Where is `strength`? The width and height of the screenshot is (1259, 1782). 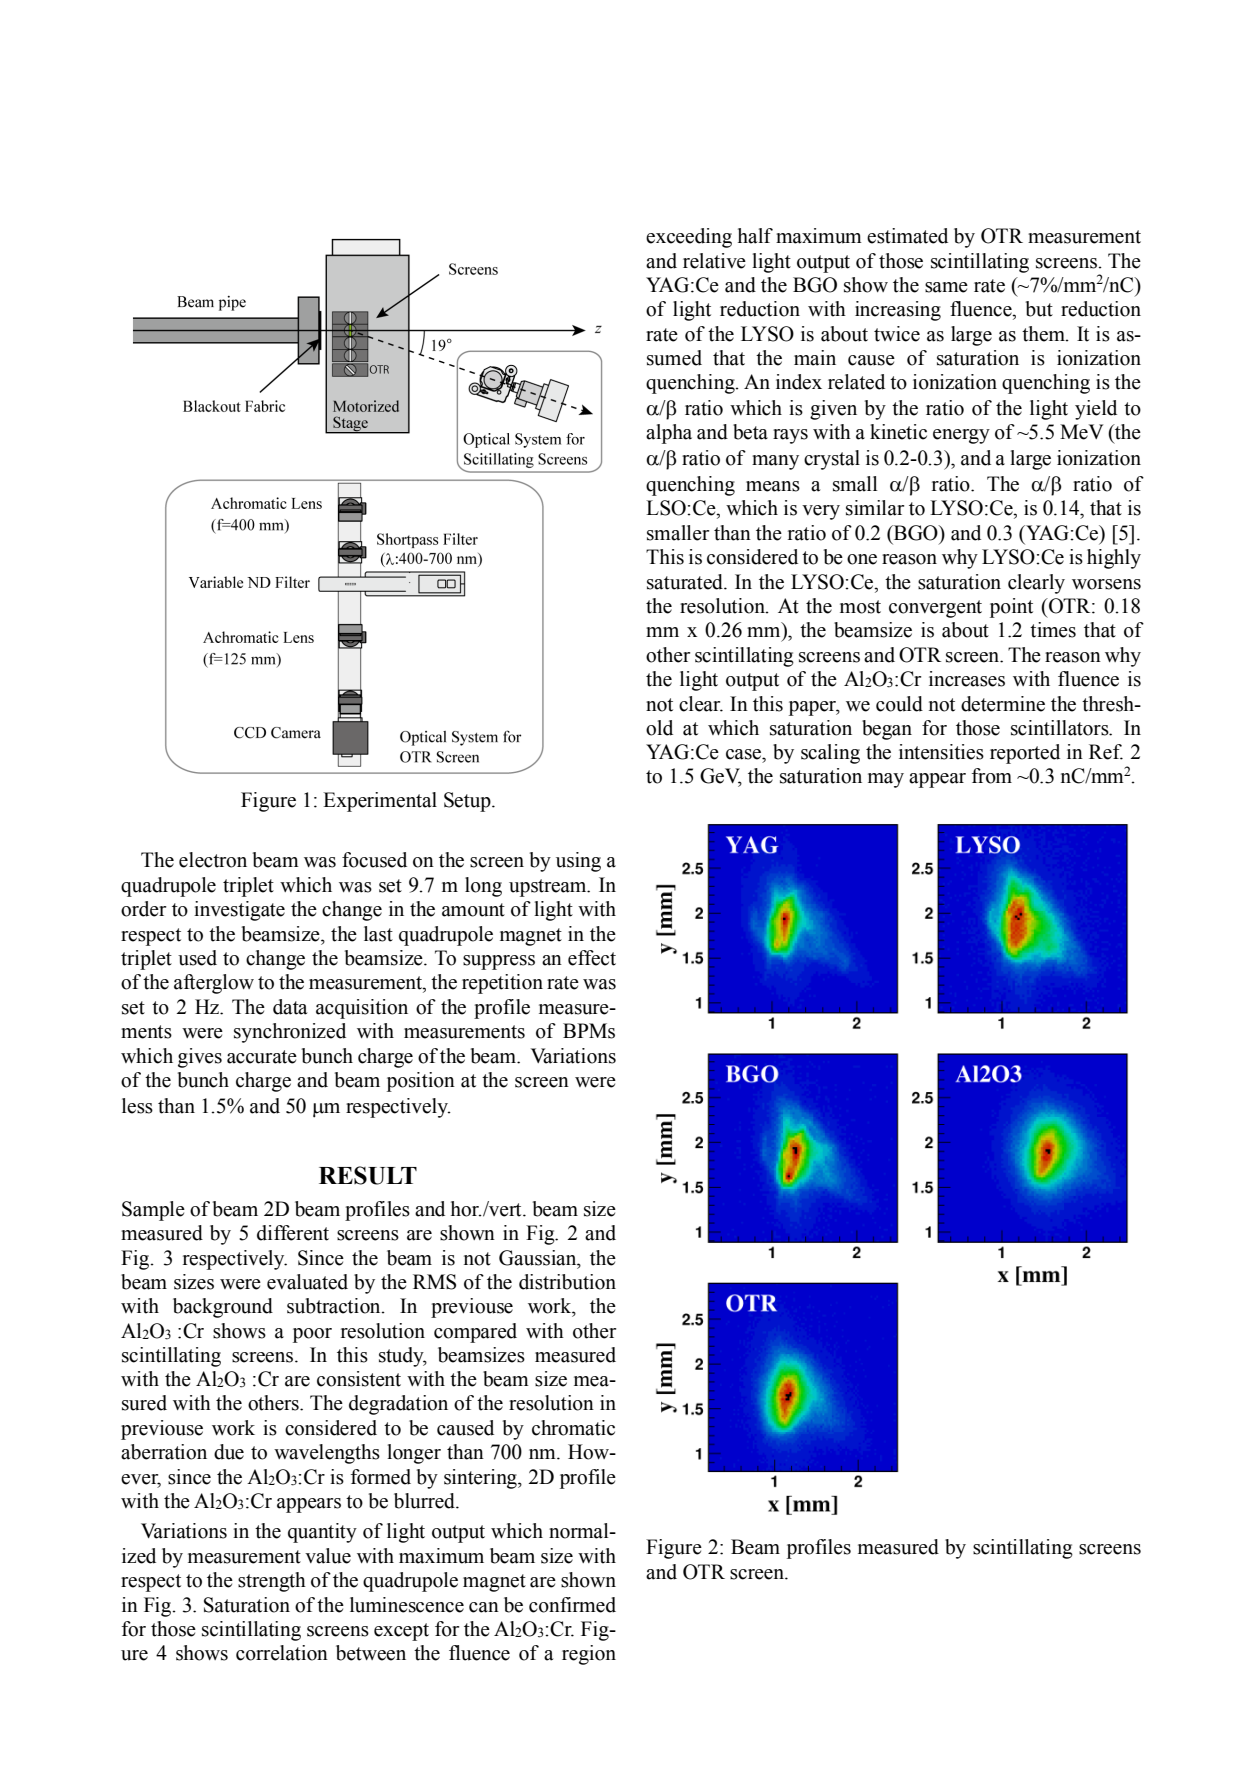
strength is located at coordinates (272, 1582).
